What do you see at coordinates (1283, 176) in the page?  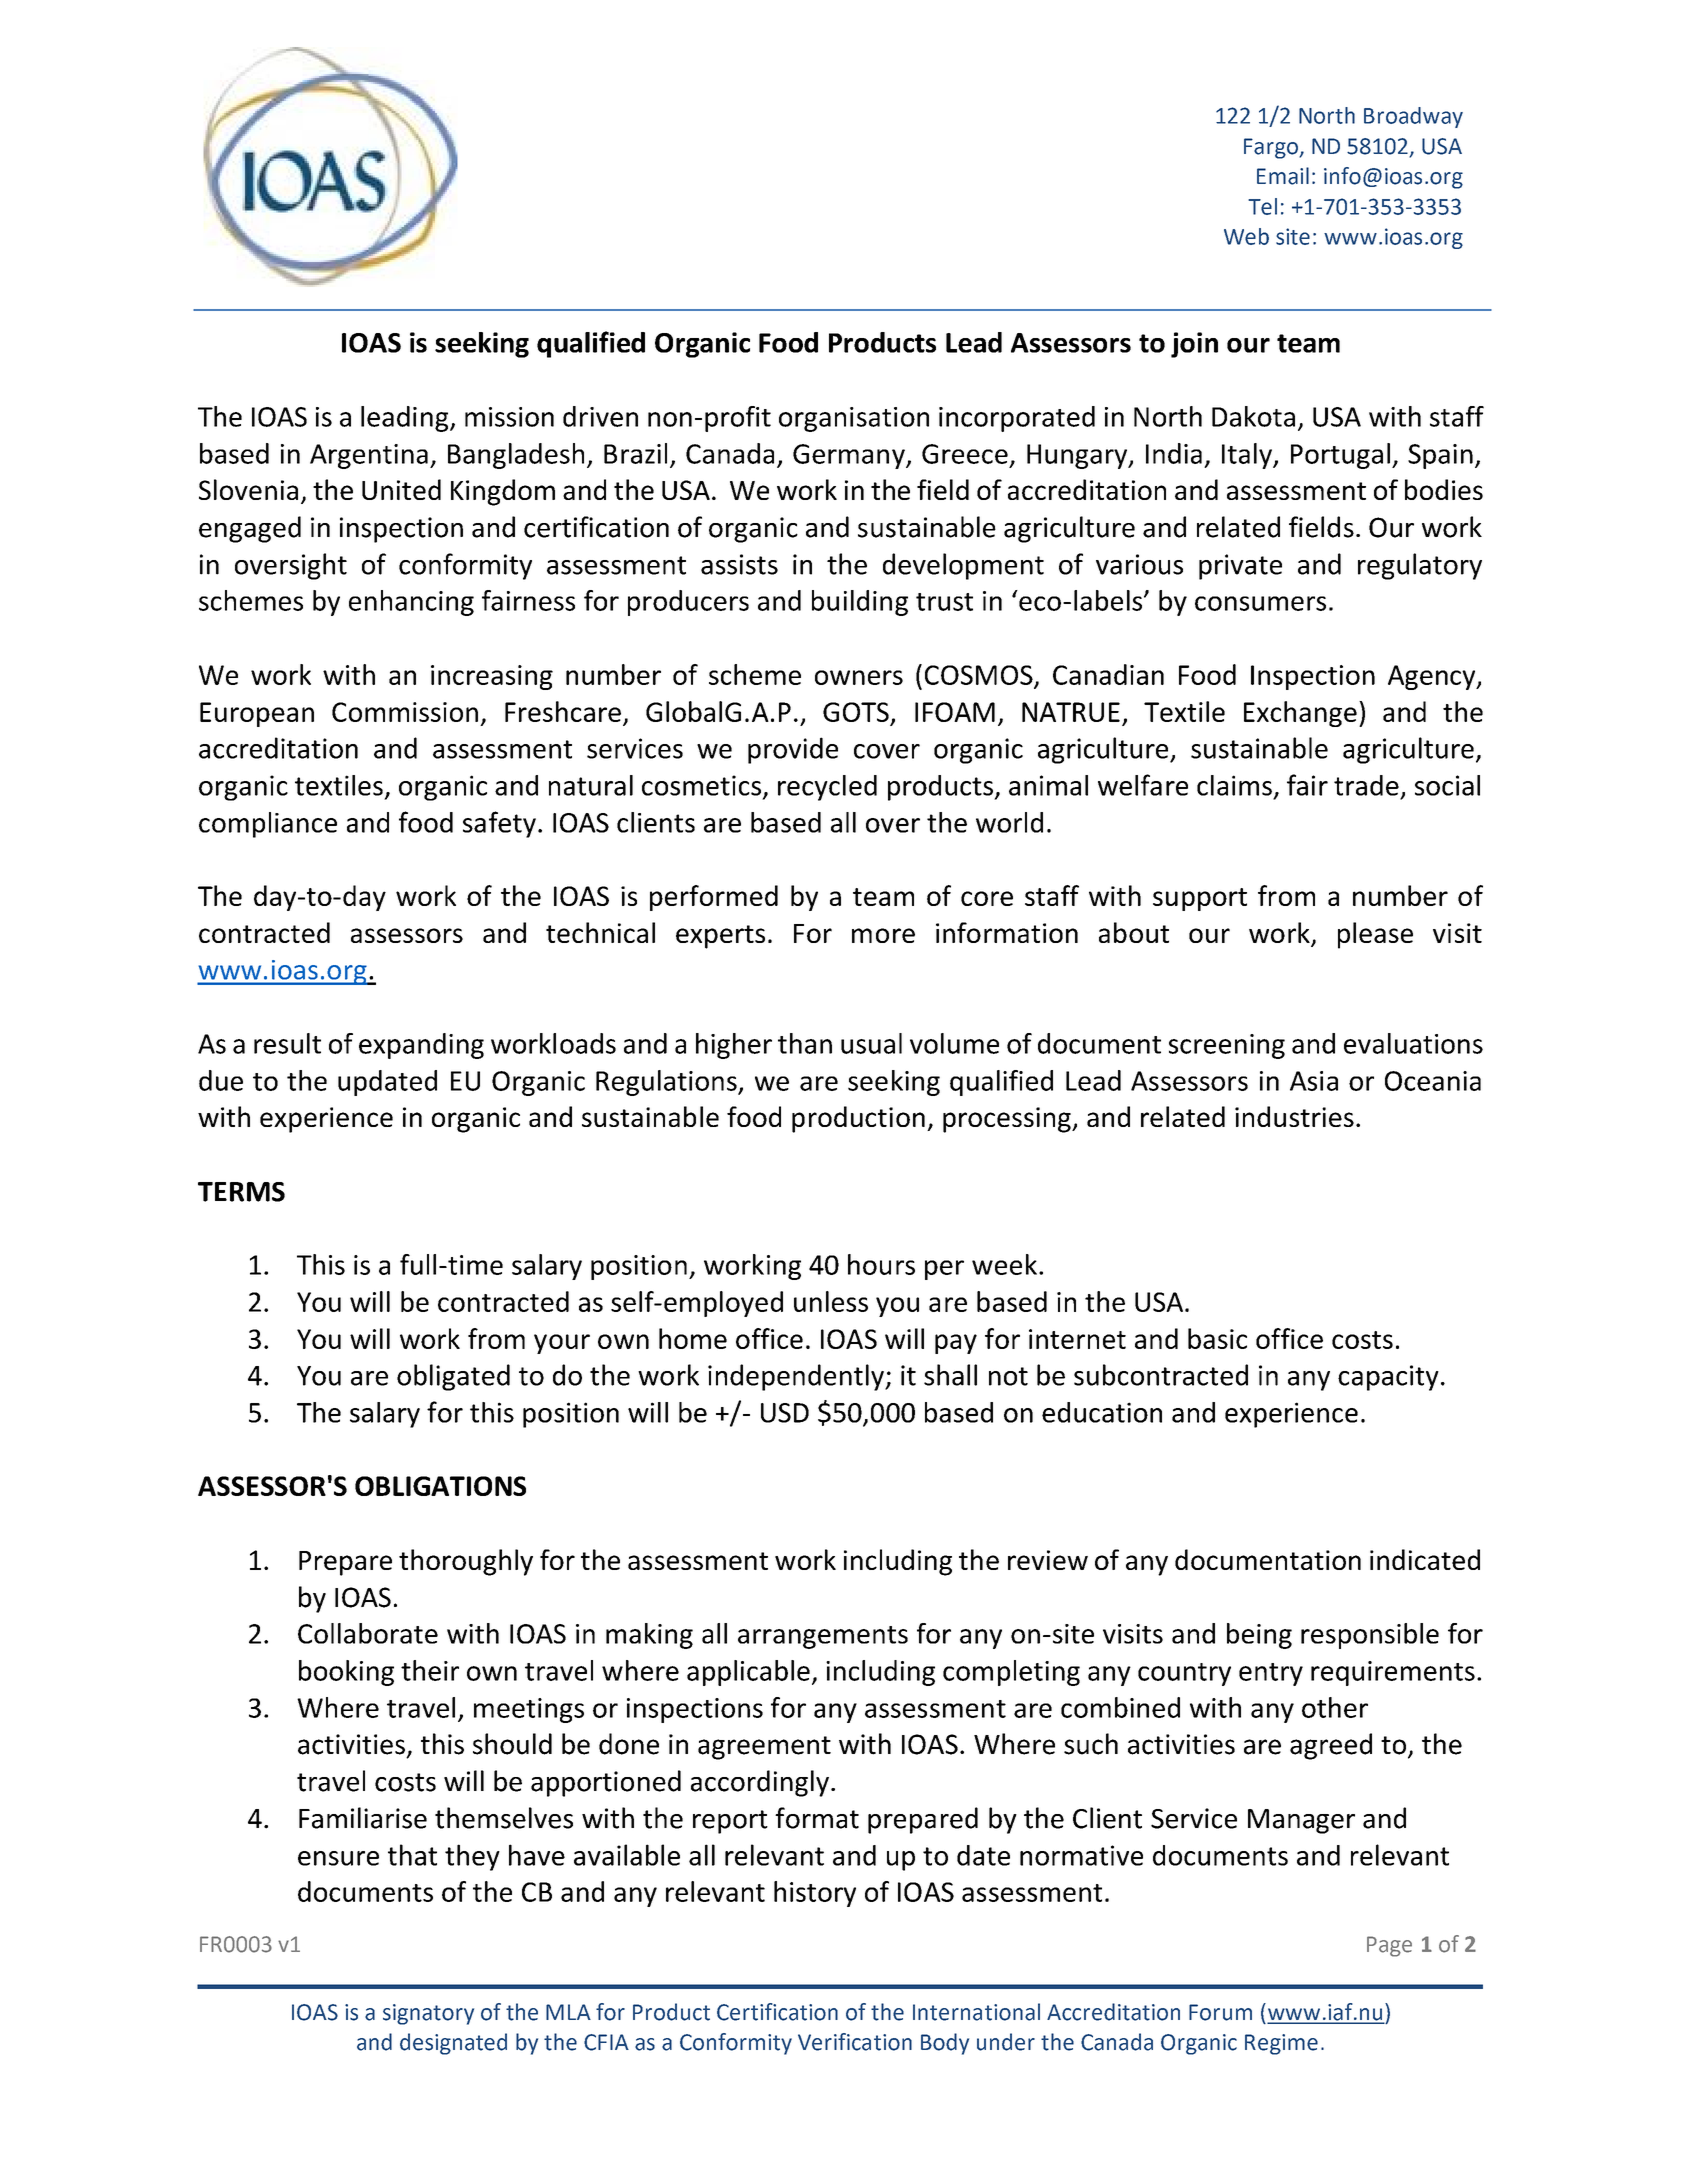 I see `Email` at bounding box center [1283, 176].
